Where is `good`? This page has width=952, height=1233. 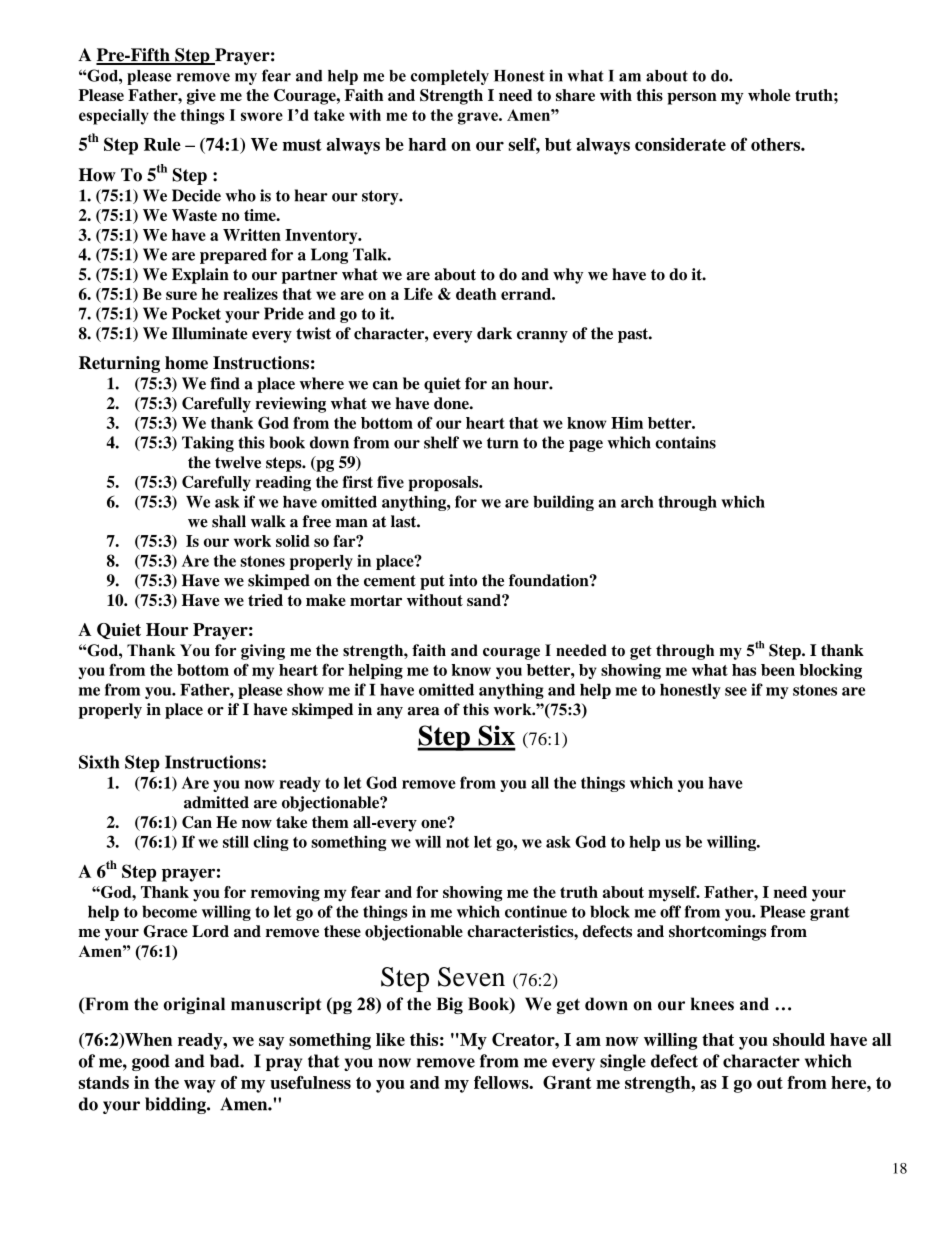
good is located at coordinates (151, 1062).
